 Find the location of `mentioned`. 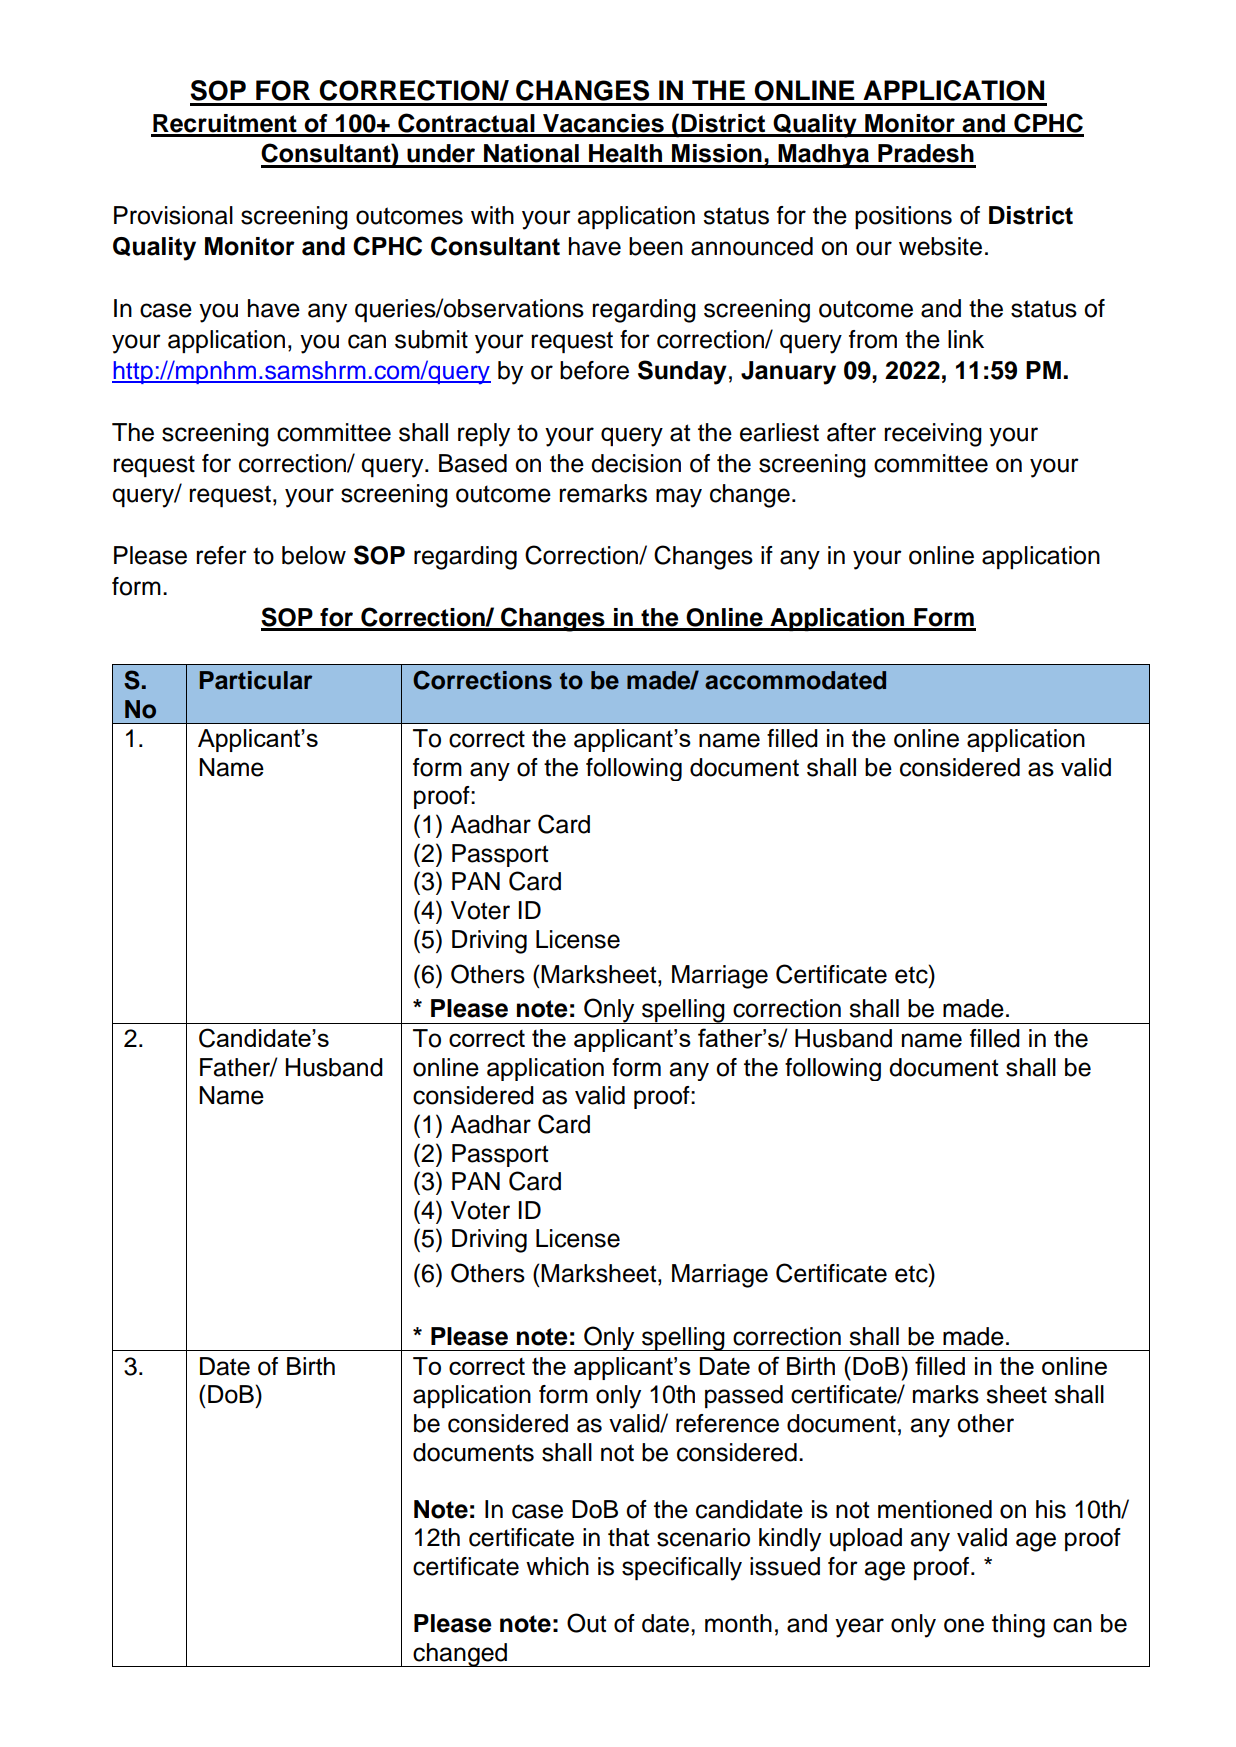

mentioned is located at coordinates (935, 1509).
